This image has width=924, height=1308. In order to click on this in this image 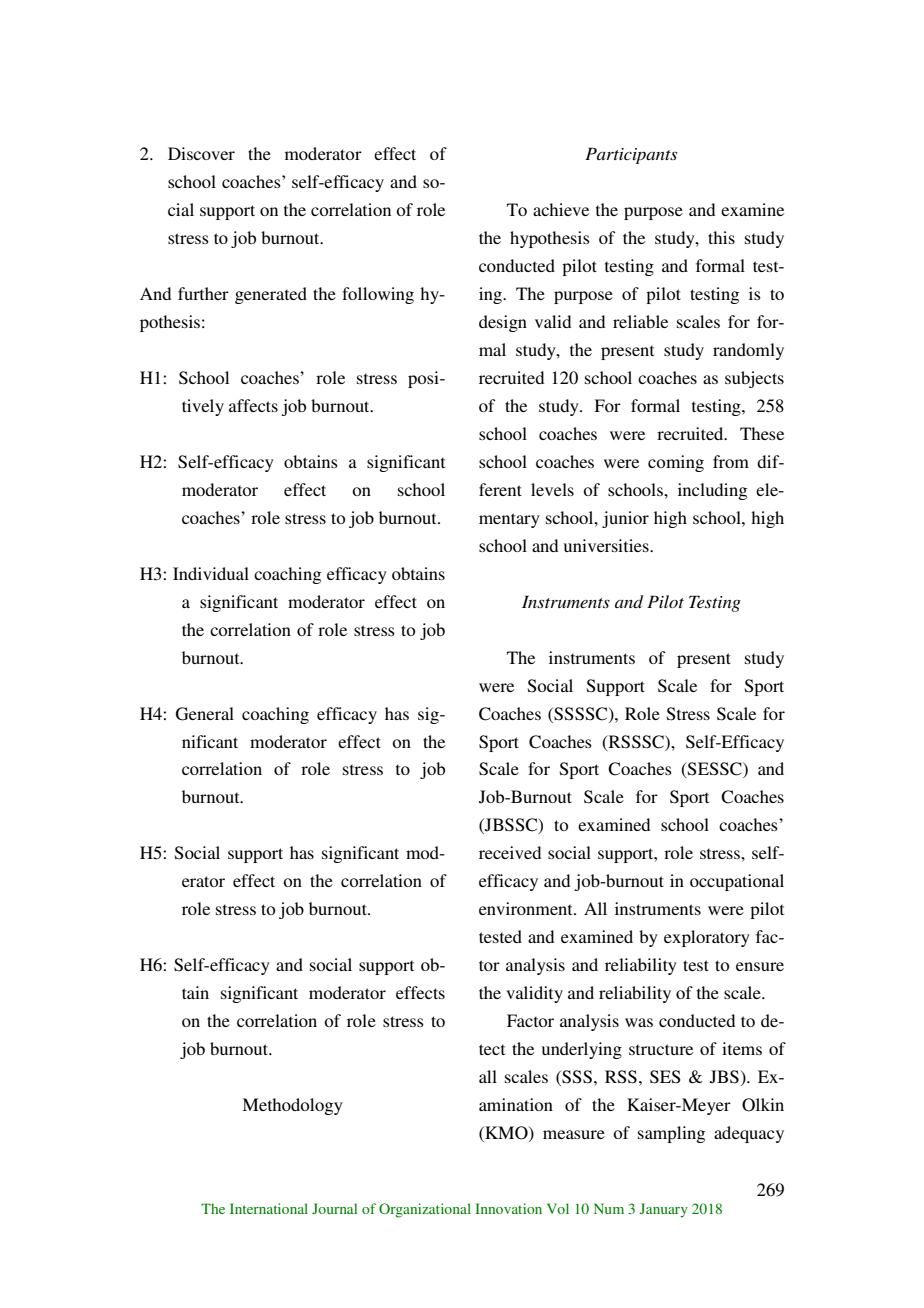, I will do `click(721, 237)`.
